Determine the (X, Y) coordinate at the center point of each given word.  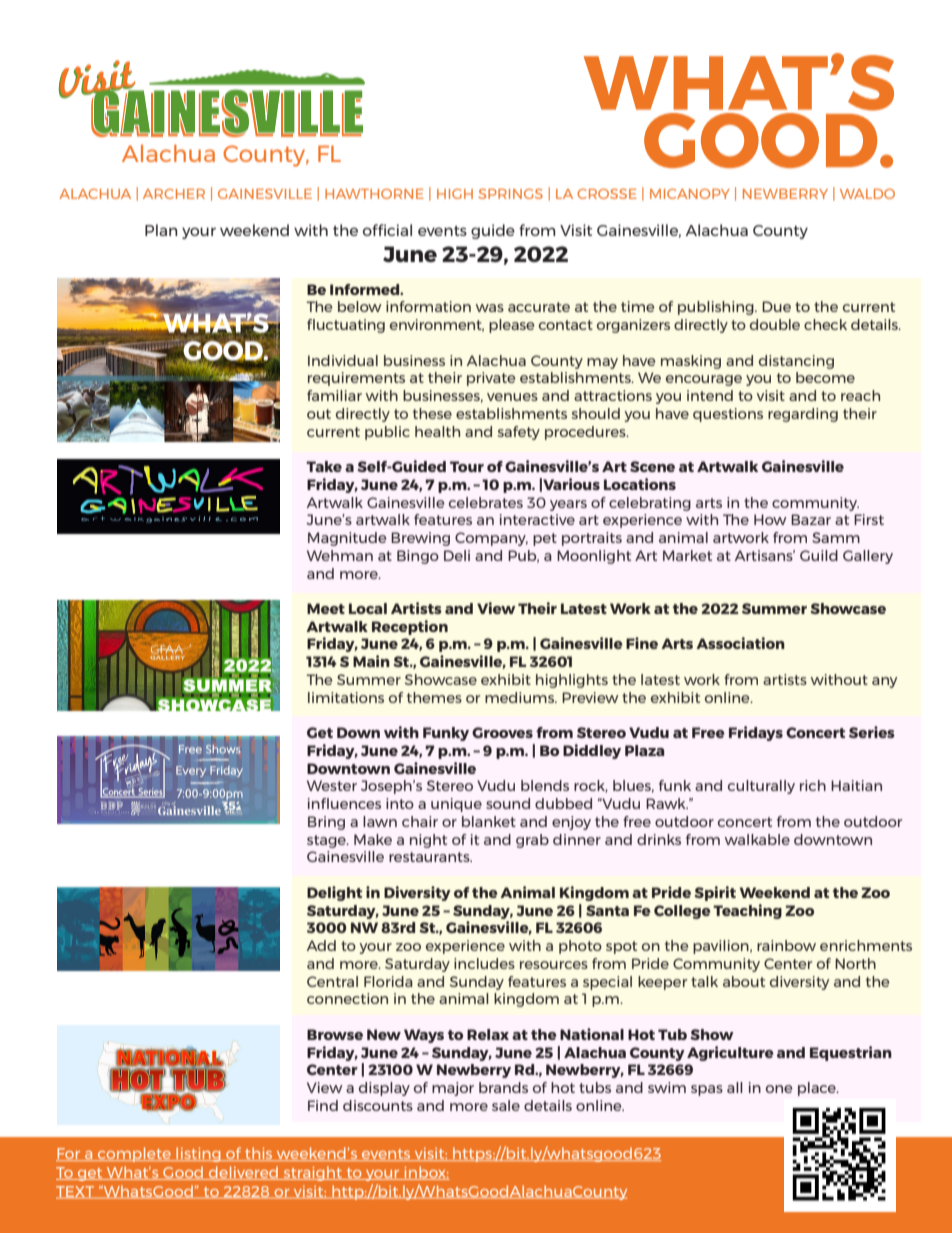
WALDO (867, 194)
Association (740, 643)
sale (506, 1105)
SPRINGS (510, 194)
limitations (346, 697)
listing (198, 1154)
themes (434, 697)
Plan (161, 230)
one (779, 1089)
